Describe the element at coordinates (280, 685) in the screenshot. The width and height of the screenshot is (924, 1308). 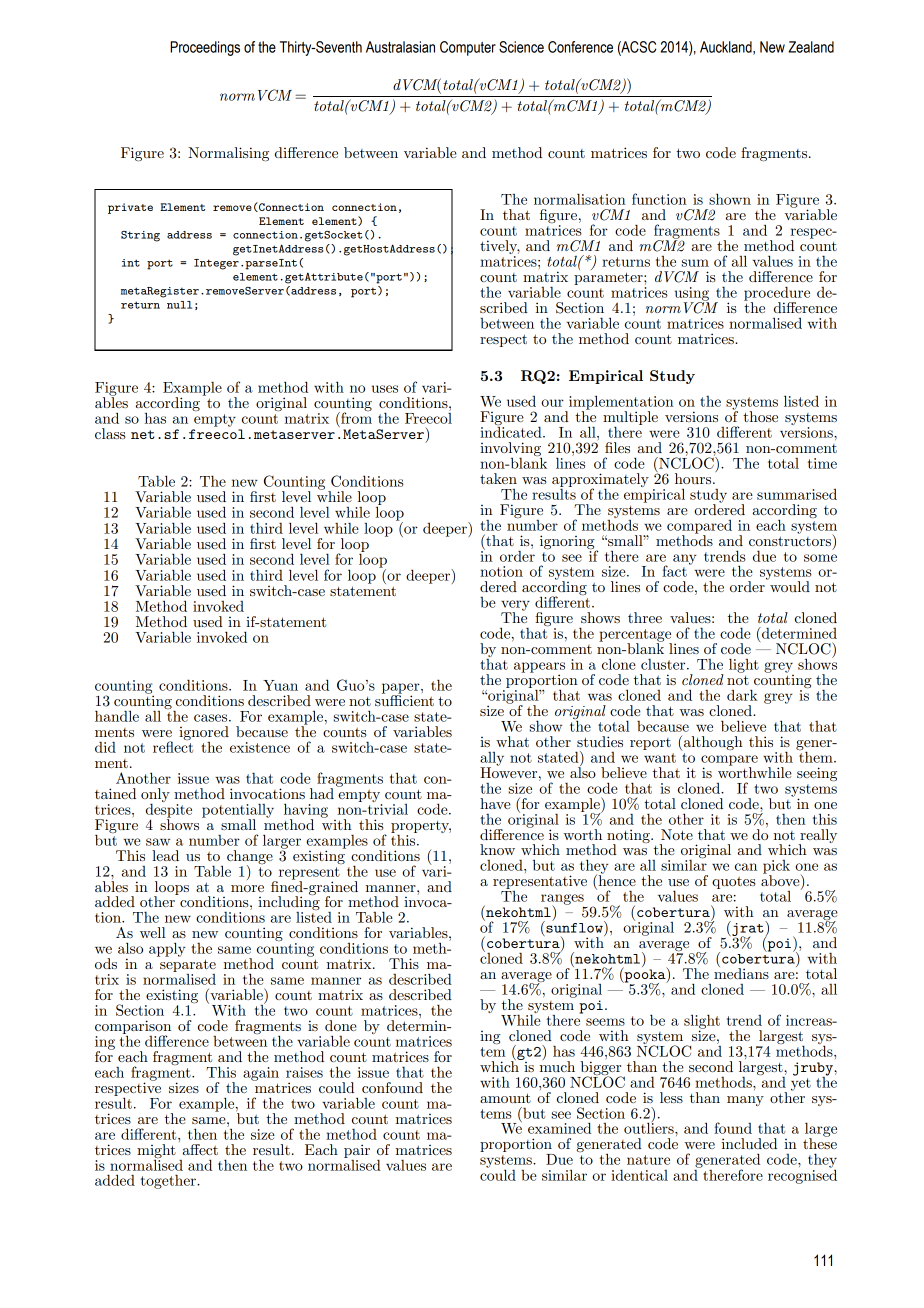
I see `Yuan` at that location.
